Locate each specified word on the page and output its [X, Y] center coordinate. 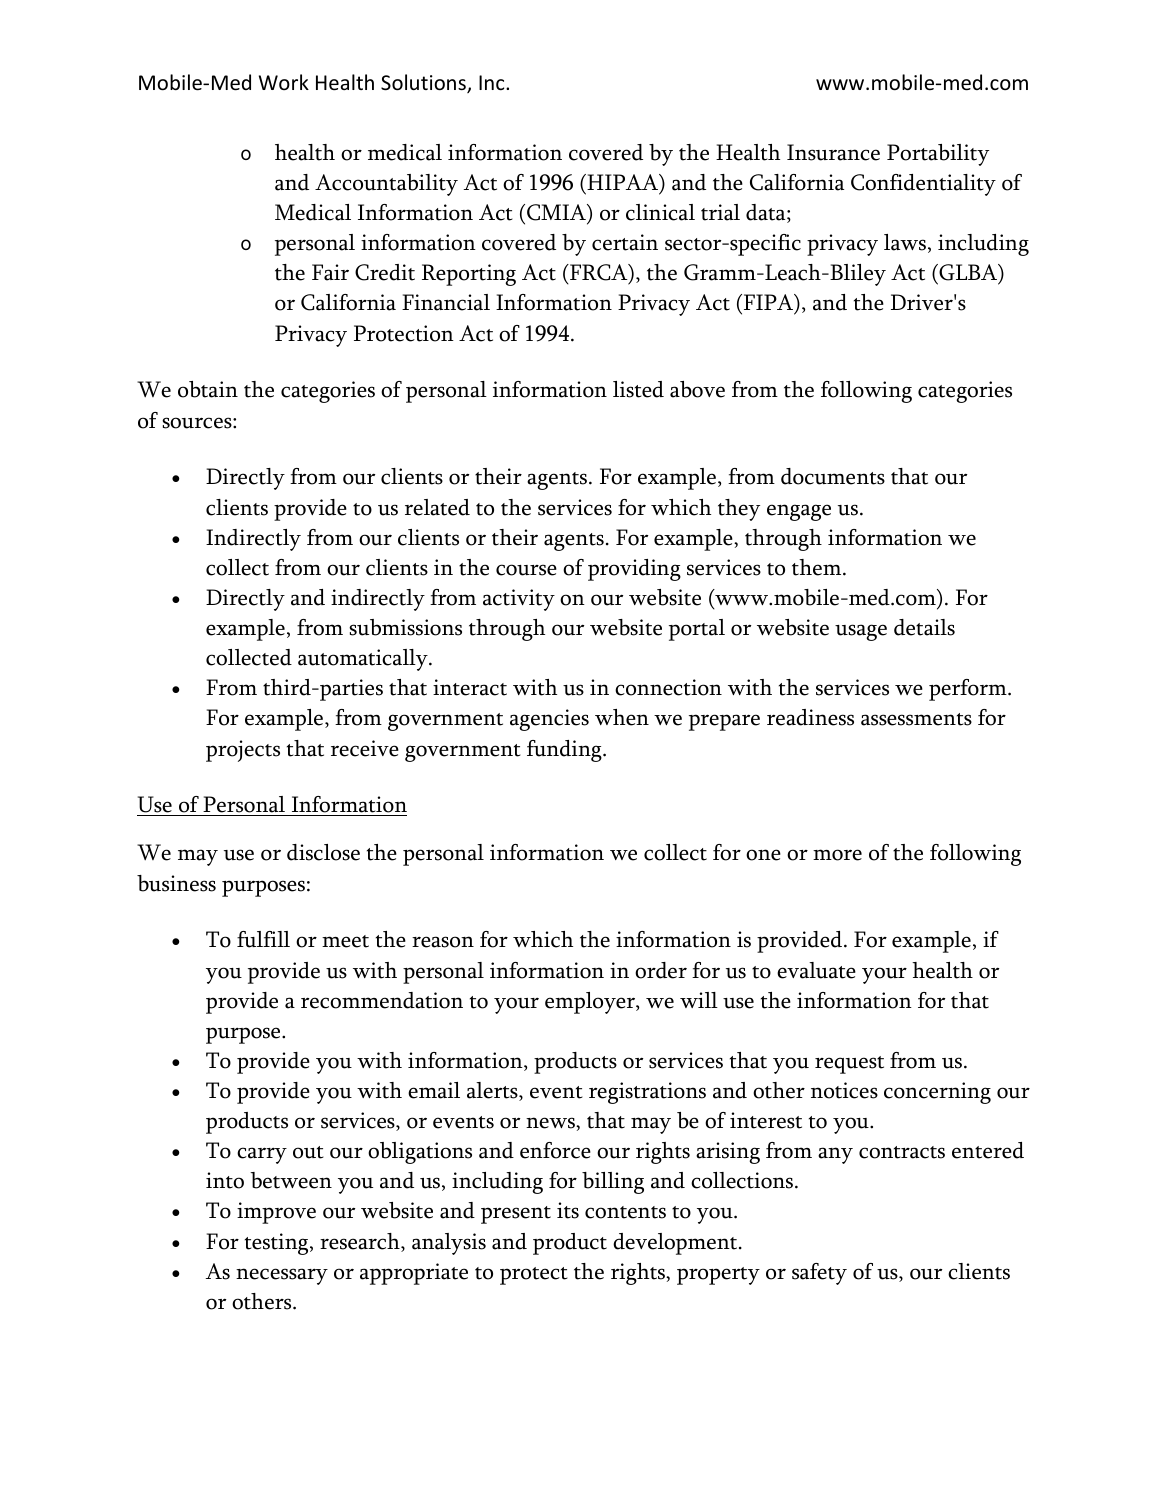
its [568, 1210]
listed [638, 389]
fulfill [263, 939]
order [661, 970]
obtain [208, 389]
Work [284, 82]
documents [833, 476]
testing [278, 1244]
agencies [549, 720]
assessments [916, 719]
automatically [364, 660]
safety [819, 1274]
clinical [660, 212]
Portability [938, 155]
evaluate [816, 970]
